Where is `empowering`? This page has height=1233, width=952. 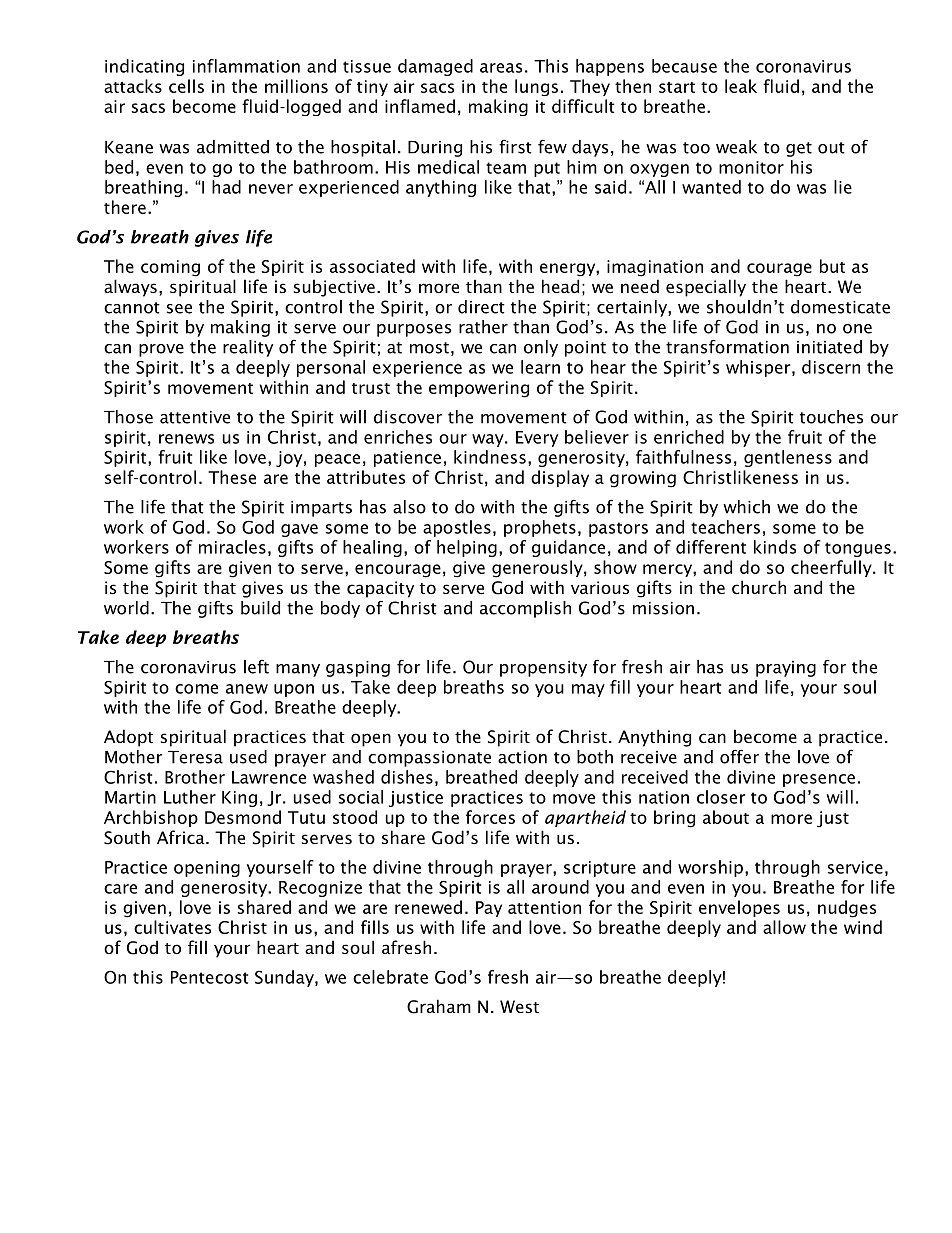
empowering is located at coordinates (479, 389).
